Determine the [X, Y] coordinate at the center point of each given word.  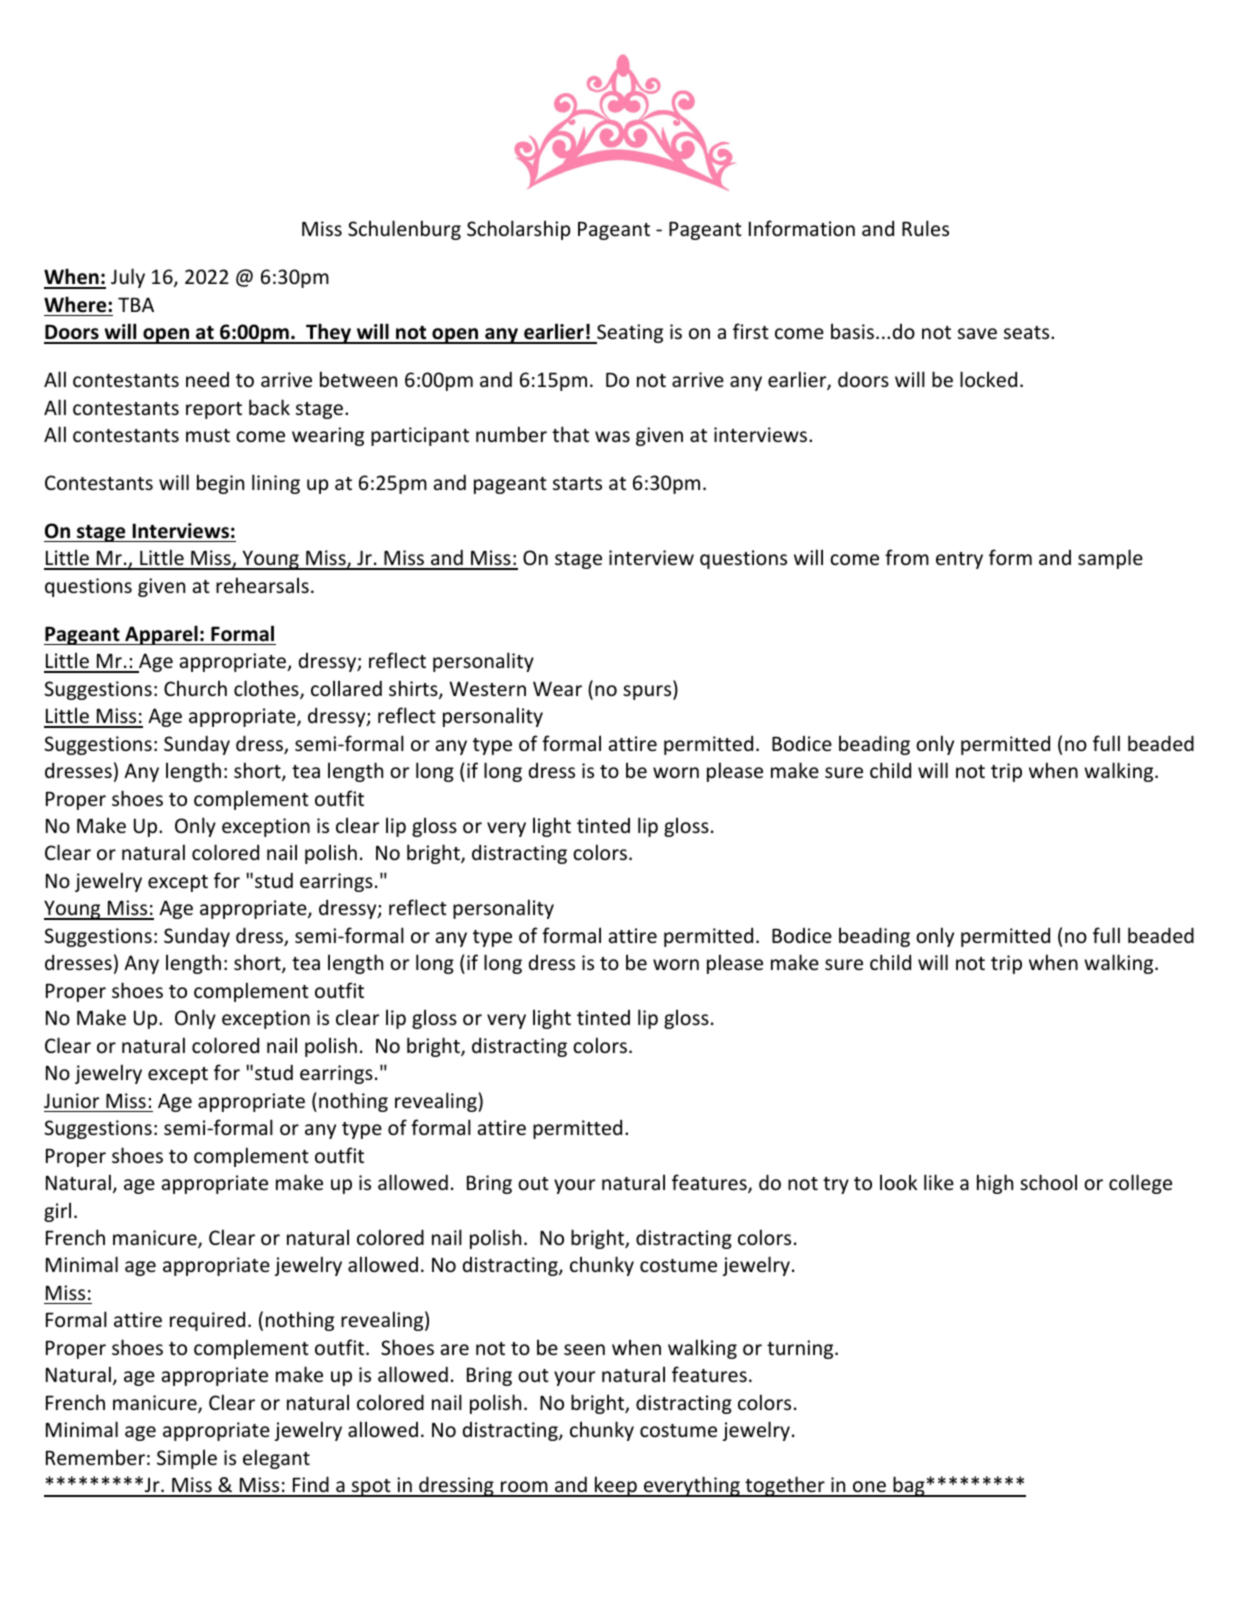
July [128, 278]
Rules [925, 228]
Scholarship [519, 230]
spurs [648, 692]
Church [195, 688]
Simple [187, 1459]
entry [959, 560]
